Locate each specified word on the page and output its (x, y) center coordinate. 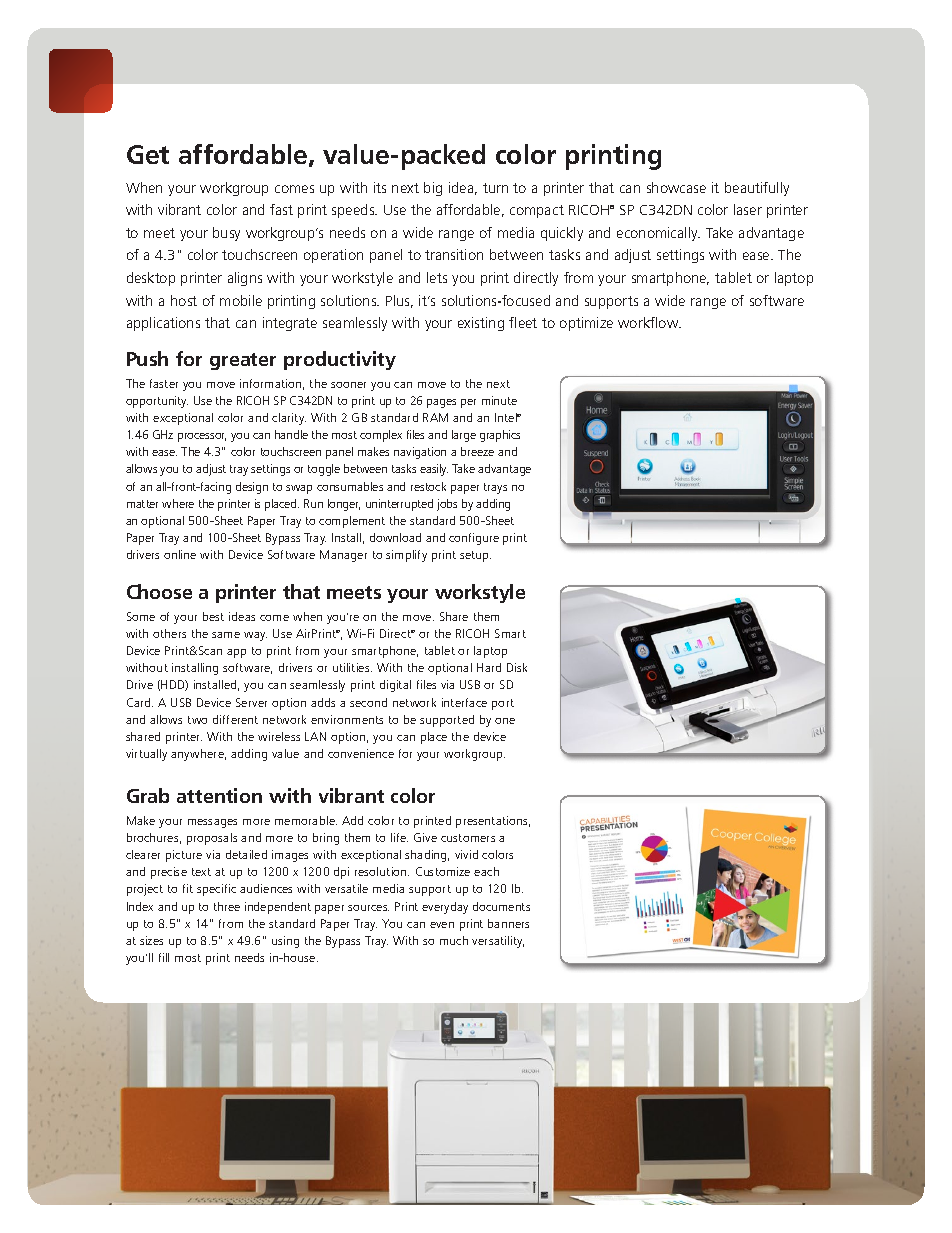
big (433, 189)
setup (475, 556)
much (454, 940)
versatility (498, 942)
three (227, 906)
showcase (676, 187)
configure (474, 539)
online (180, 554)
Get (148, 154)
